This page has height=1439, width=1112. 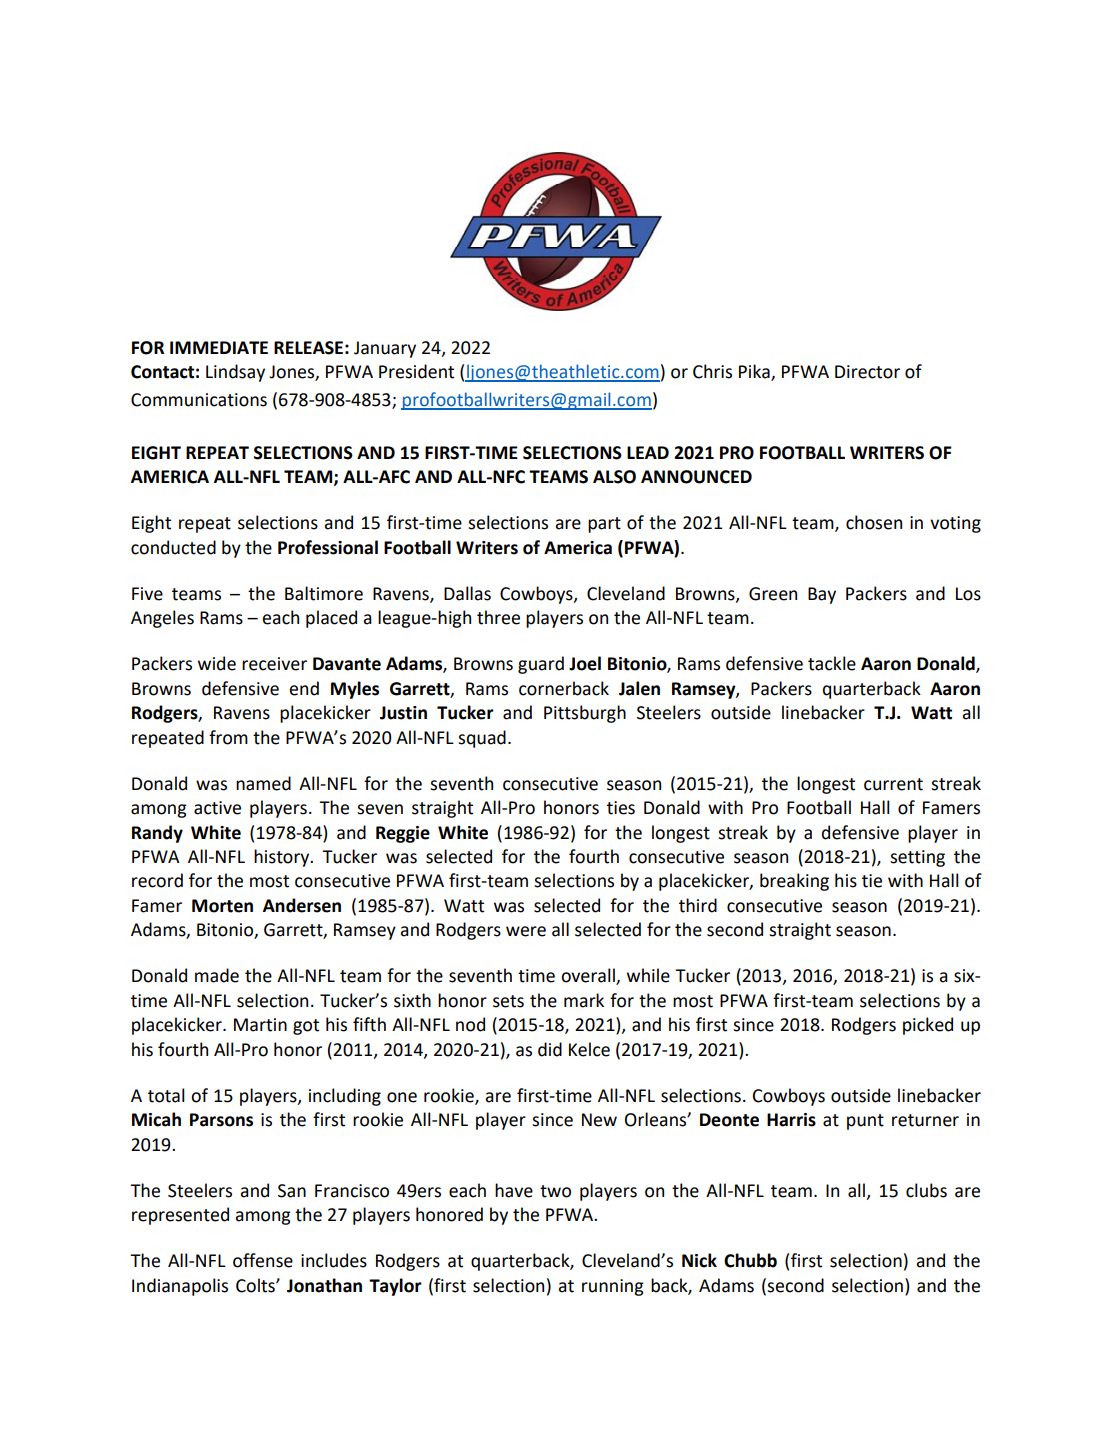 What do you see at coordinates (893, 784) in the page?
I see `current` at bounding box center [893, 784].
